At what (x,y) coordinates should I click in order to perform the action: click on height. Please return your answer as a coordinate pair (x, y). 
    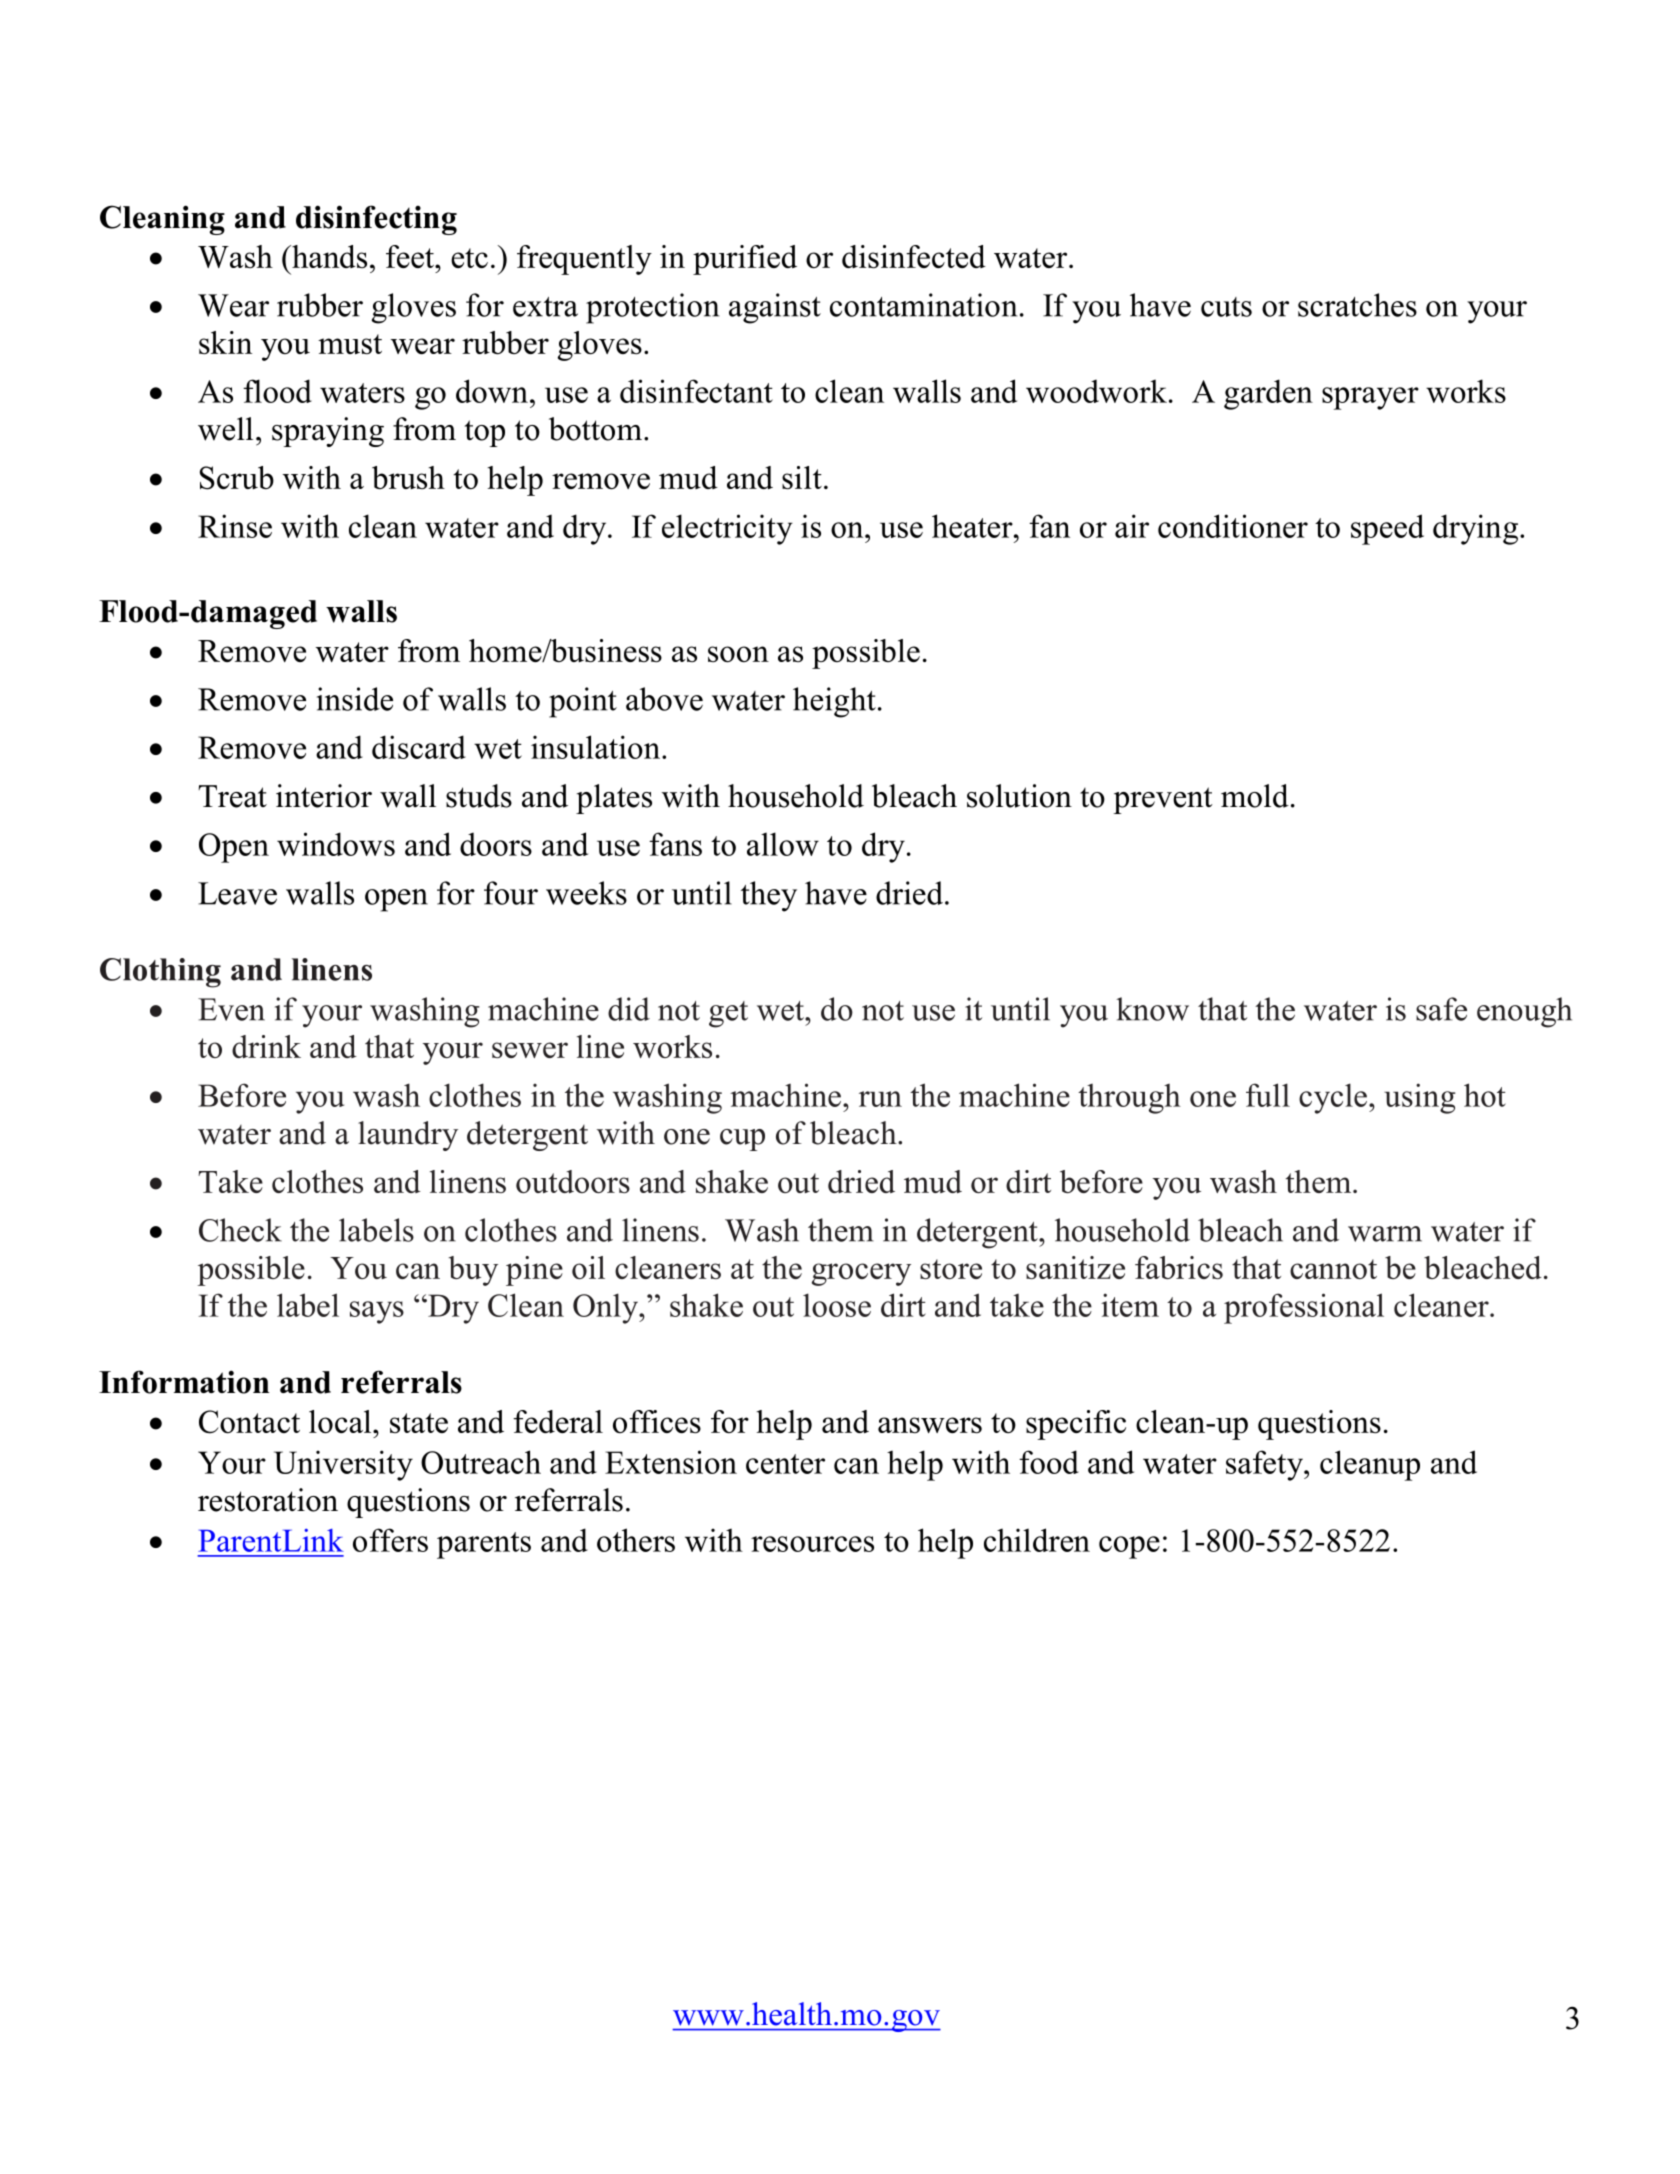
    Looking at the image, I should click on (834, 702).
